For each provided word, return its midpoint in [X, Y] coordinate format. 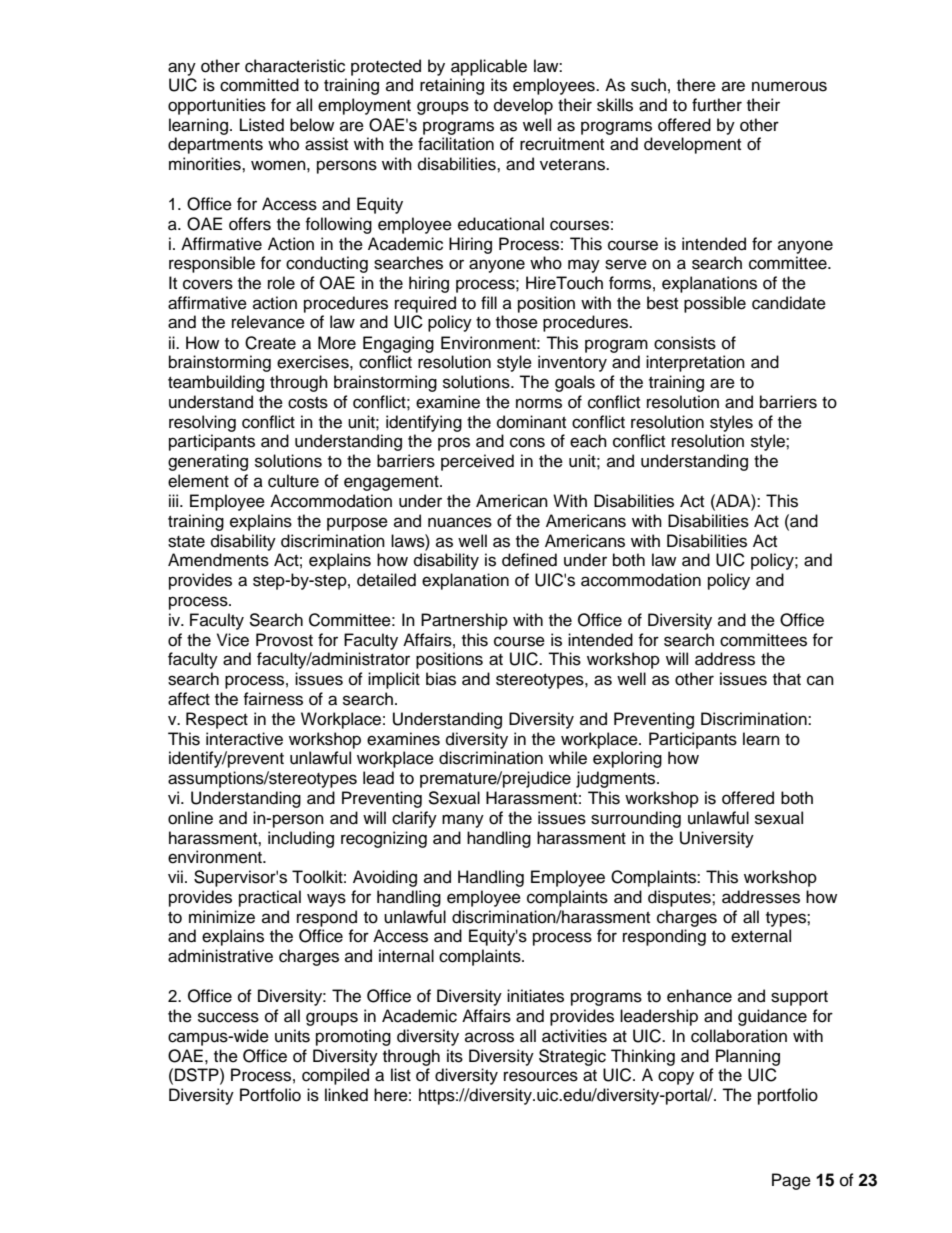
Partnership [464, 621]
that [787, 679]
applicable [489, 67]
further [717, 105]
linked [346, 1095]
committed [259, 85]
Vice [233, 640]
